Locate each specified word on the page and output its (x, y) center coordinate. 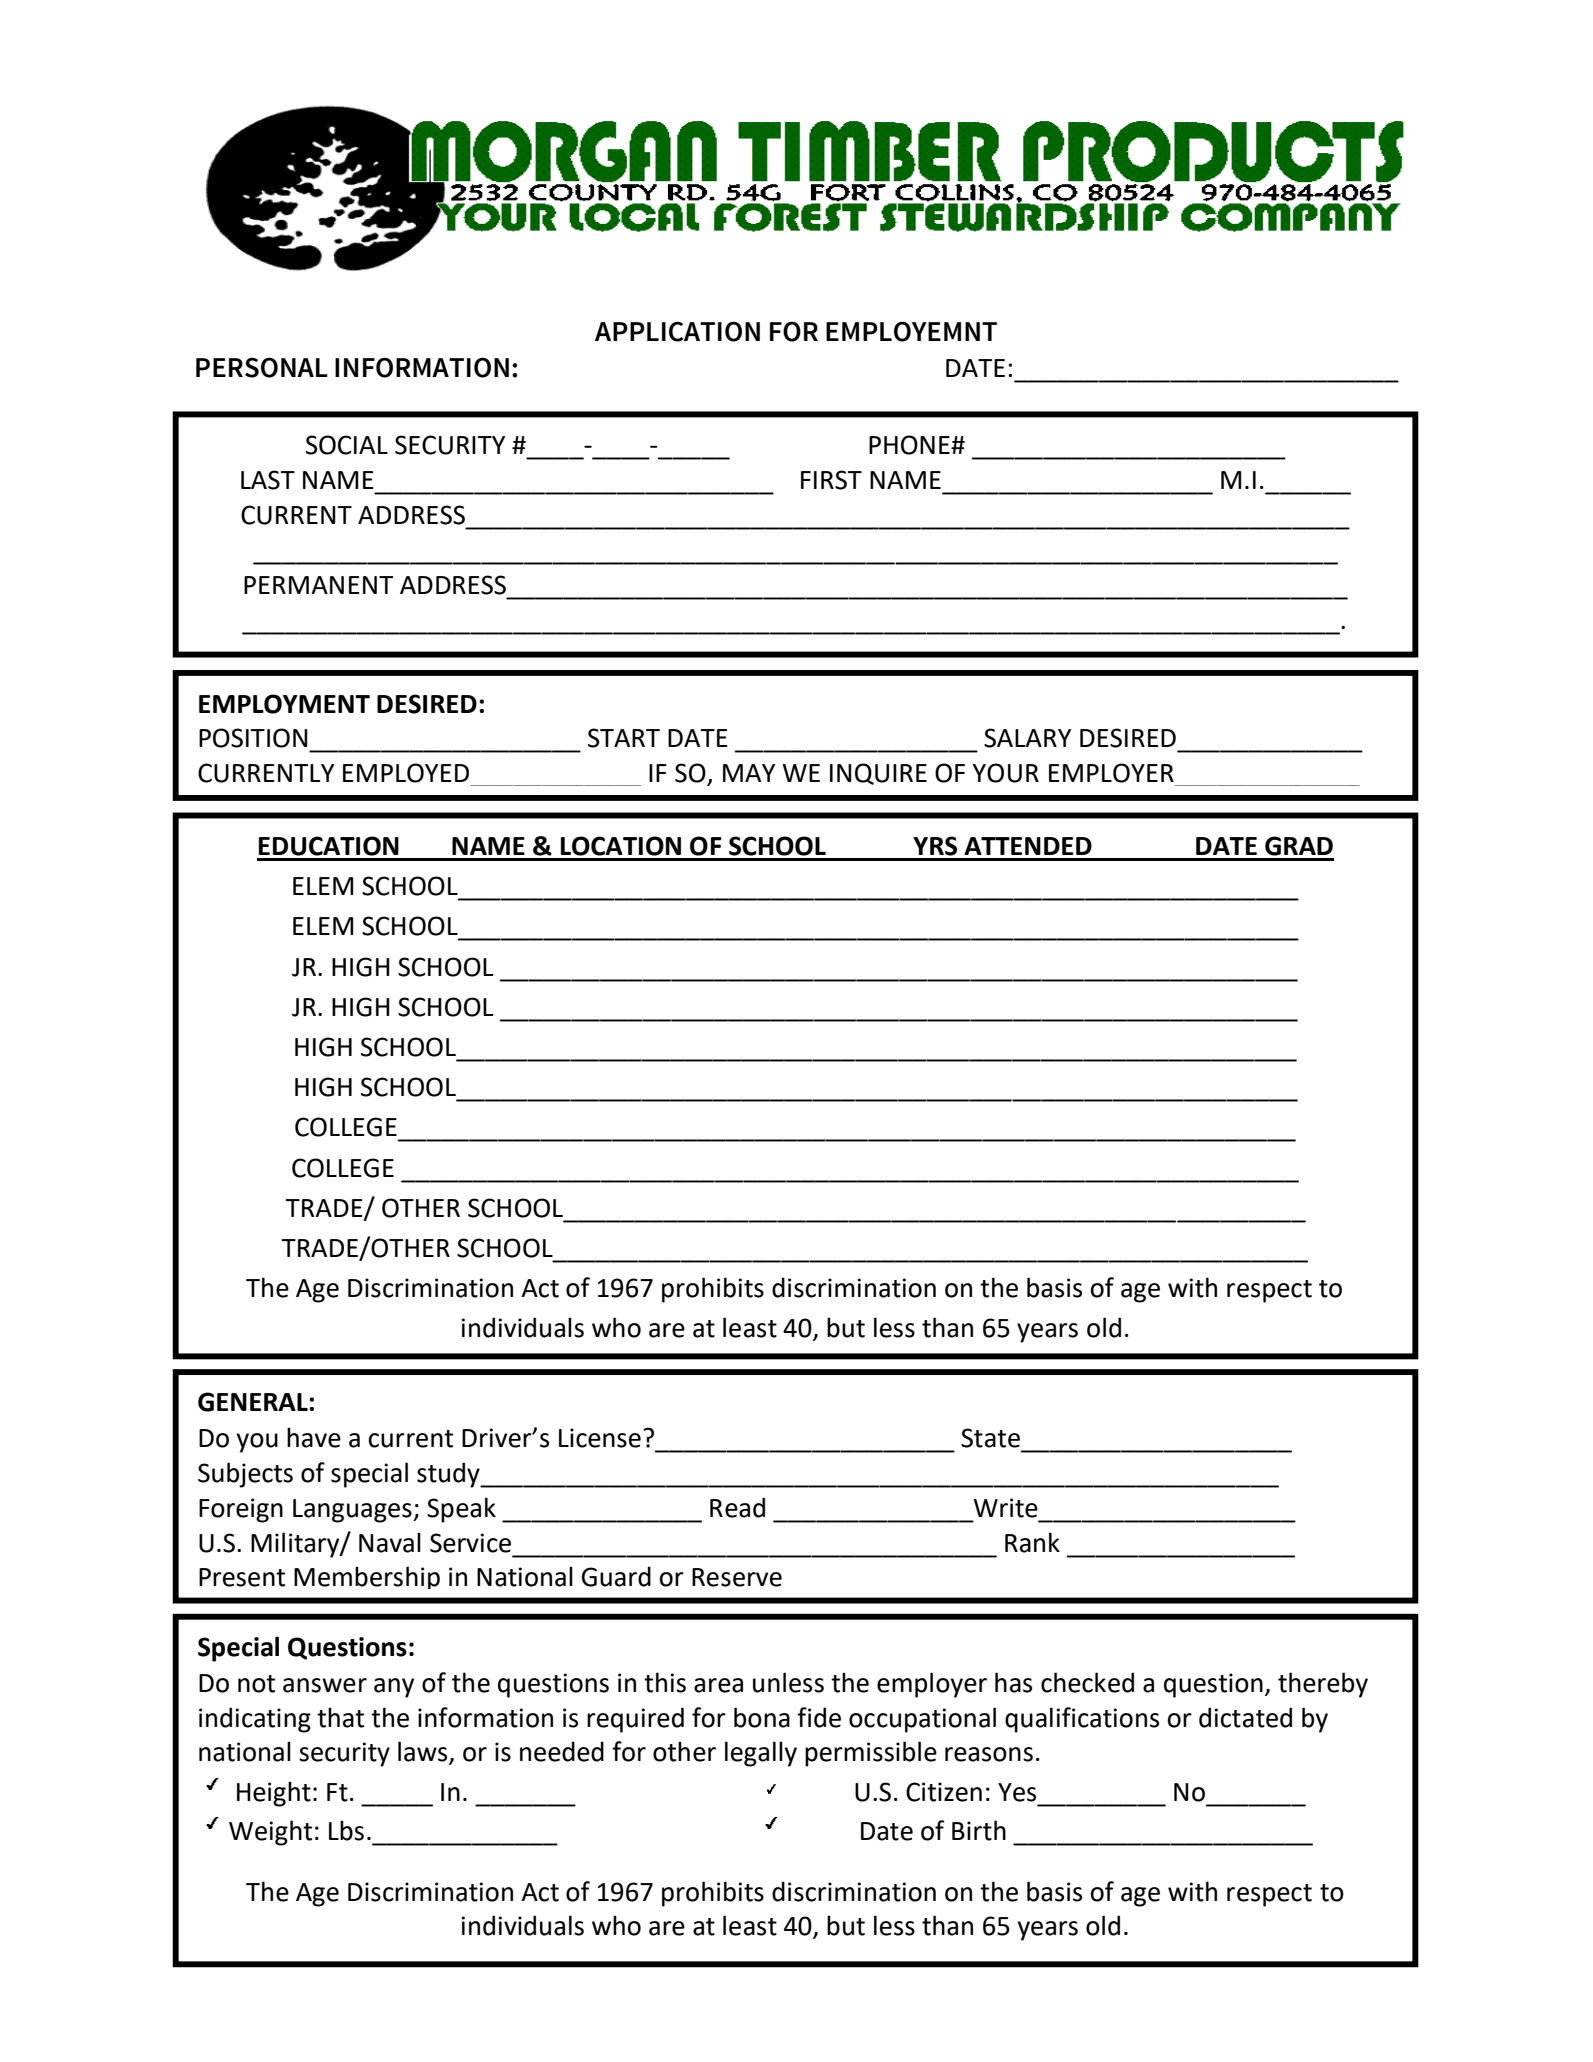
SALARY (1027, 738)
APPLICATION (677, 331)
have (314, 1437)
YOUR (1005, 773)
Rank (1032, 1542)
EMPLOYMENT (284, 704)
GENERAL (254, 1402)
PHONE (910, 445)
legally (761, 1754)
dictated (1245, 1717)
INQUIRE (878, 774)
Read (737, 1507)
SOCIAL (347, 445)
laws (424, 1752)
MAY (749, 773)
